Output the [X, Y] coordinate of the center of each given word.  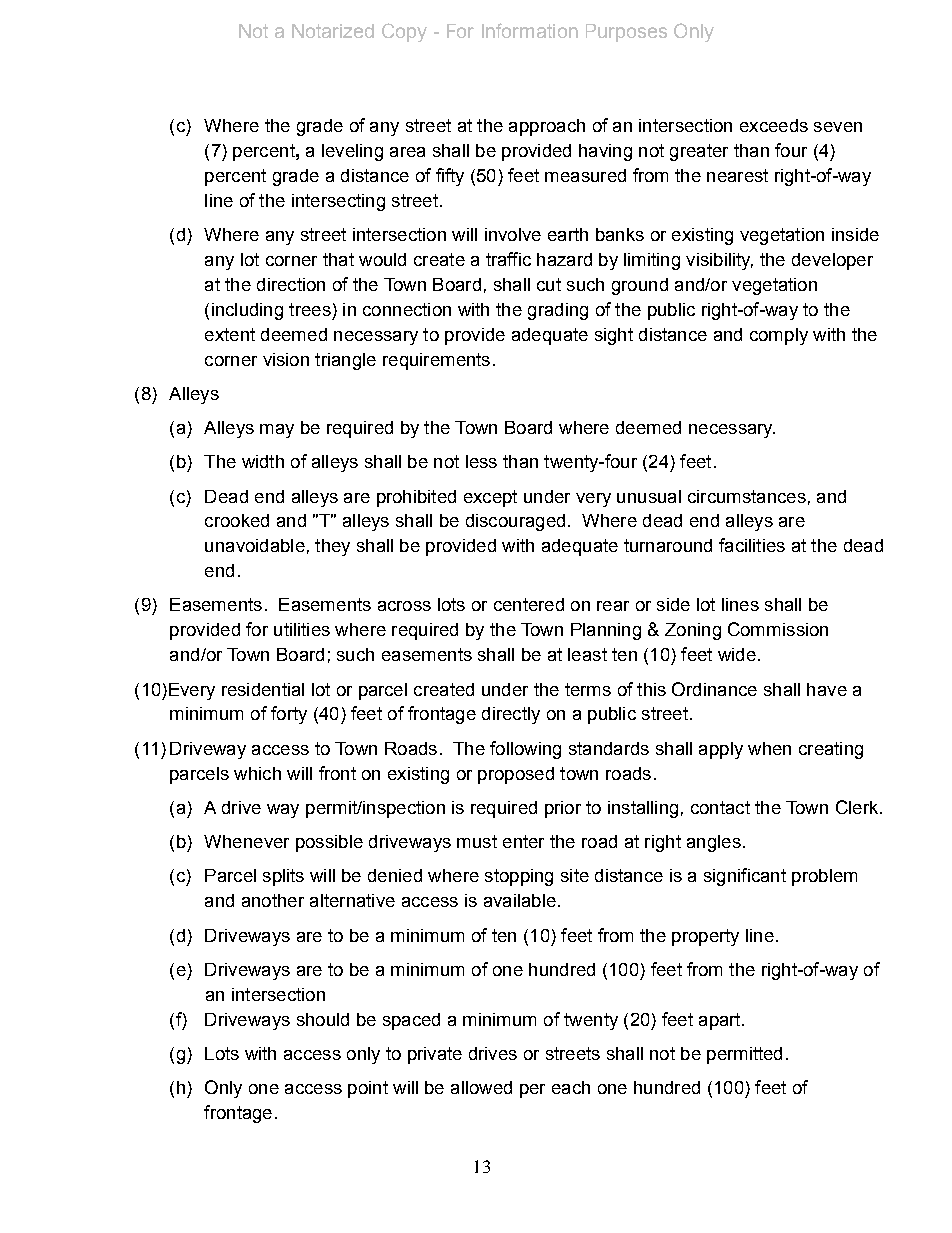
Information [530, 30]
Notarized [333, 31]
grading [558, 311]
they [332, 547]
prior [563, 809]
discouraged [515, 522]
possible [329, 843]
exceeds [774, 125]
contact [720, 807]
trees [310, 309]
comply [779, 336]
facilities [752, 545]
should [323, 1019]
